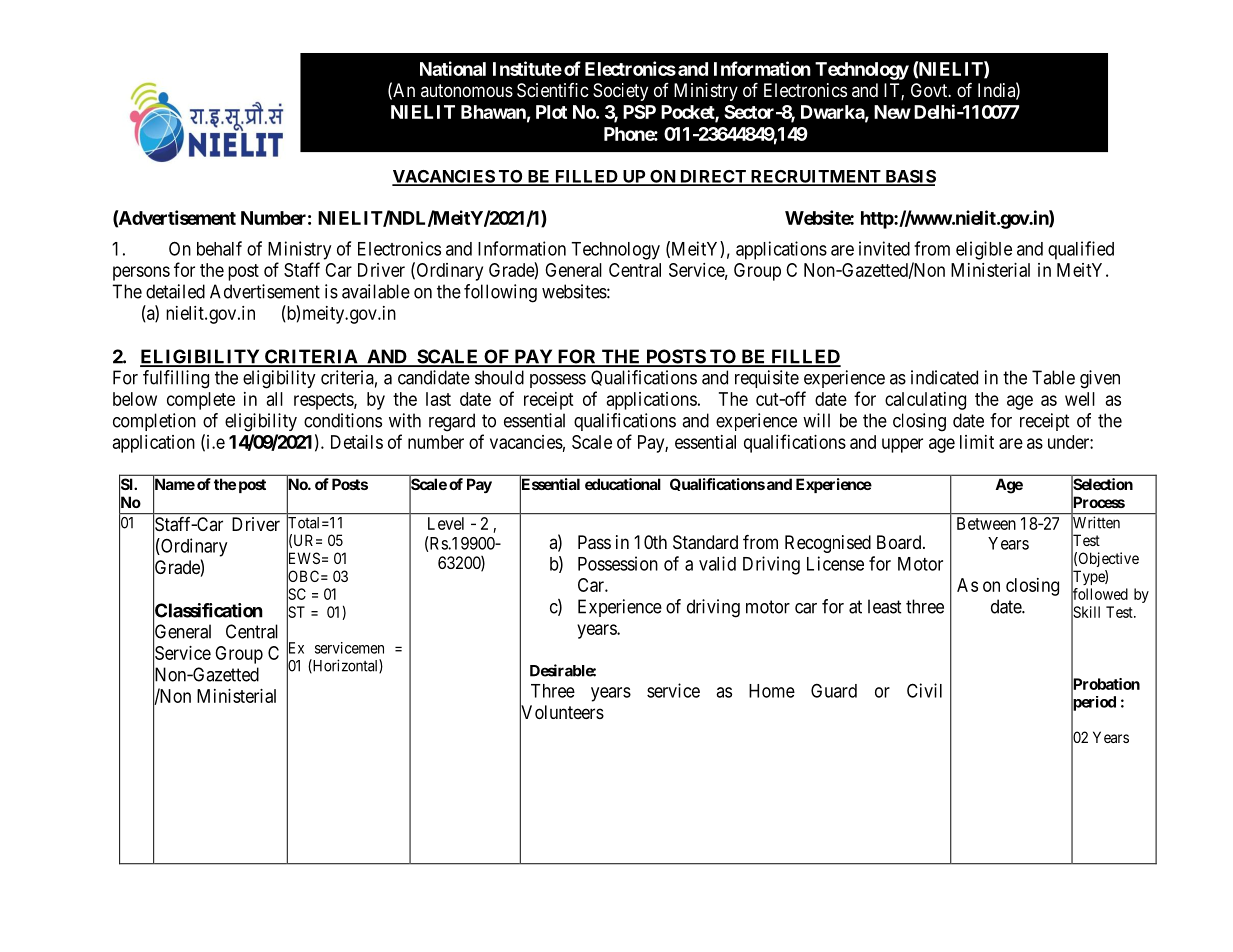  I want to click on indicated, so click(944, 377).
